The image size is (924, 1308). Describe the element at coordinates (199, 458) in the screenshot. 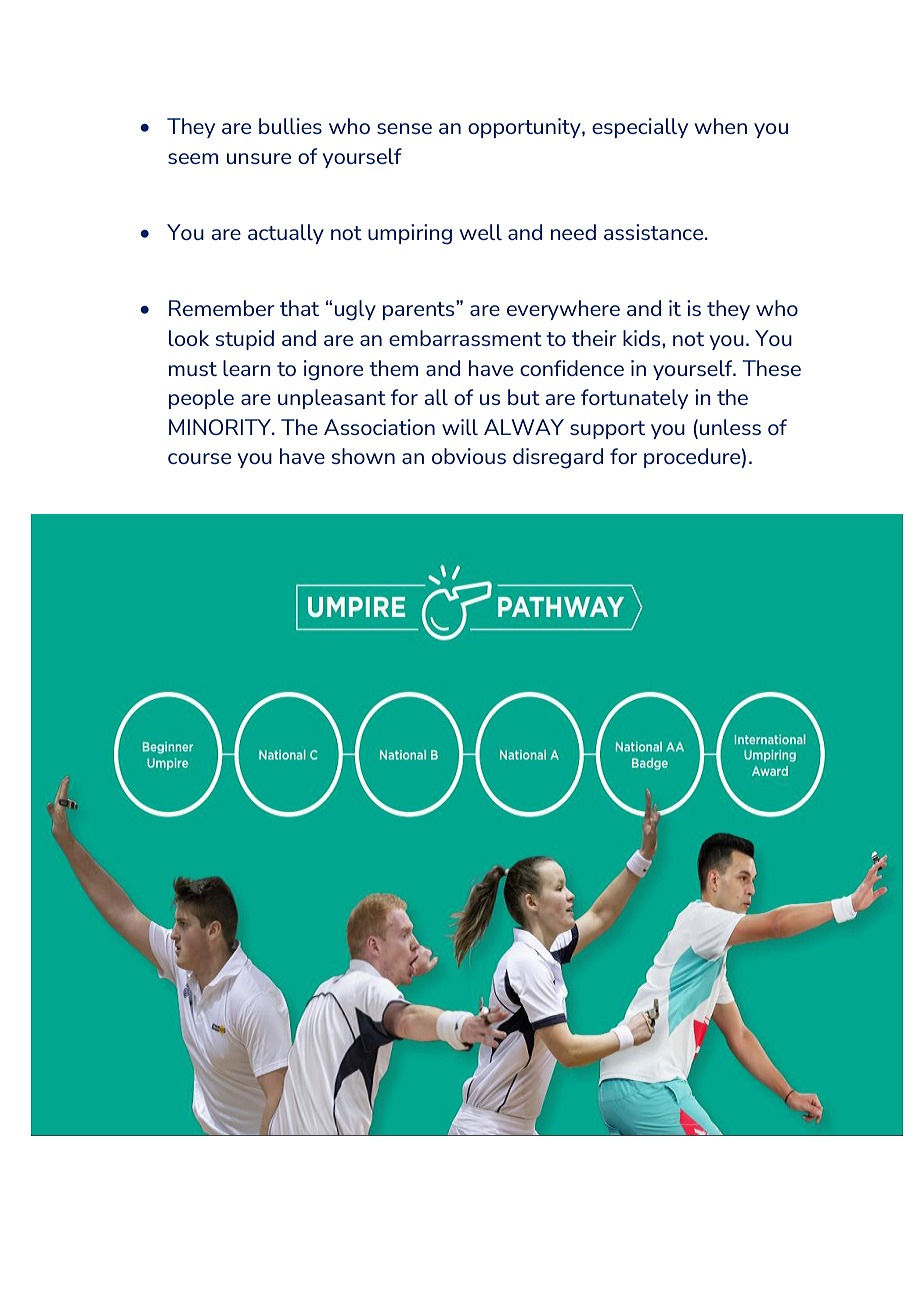

I see `course` at that location.
